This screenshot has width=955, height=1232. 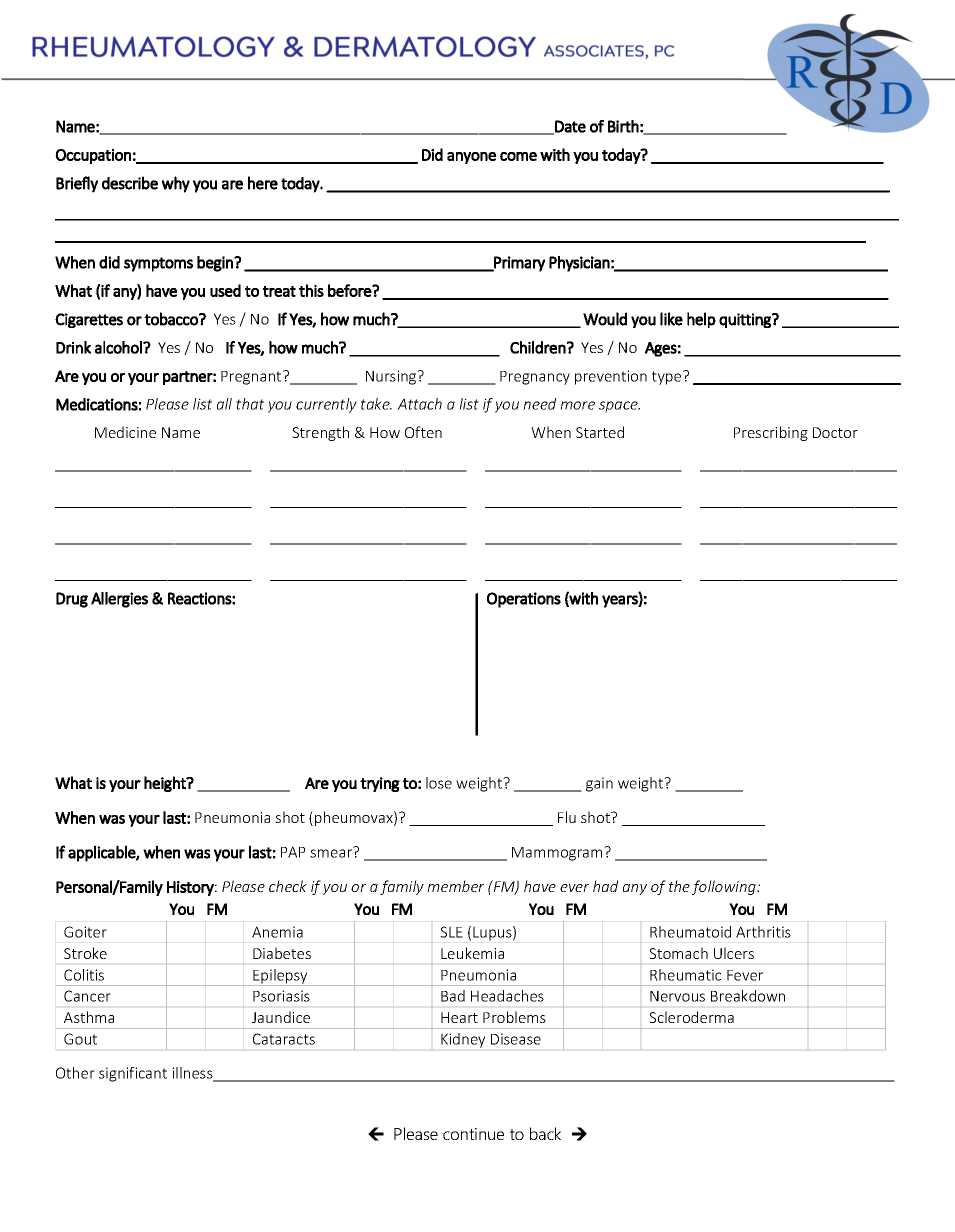 I want to click on Medicine, so click(x=125, y=432).
